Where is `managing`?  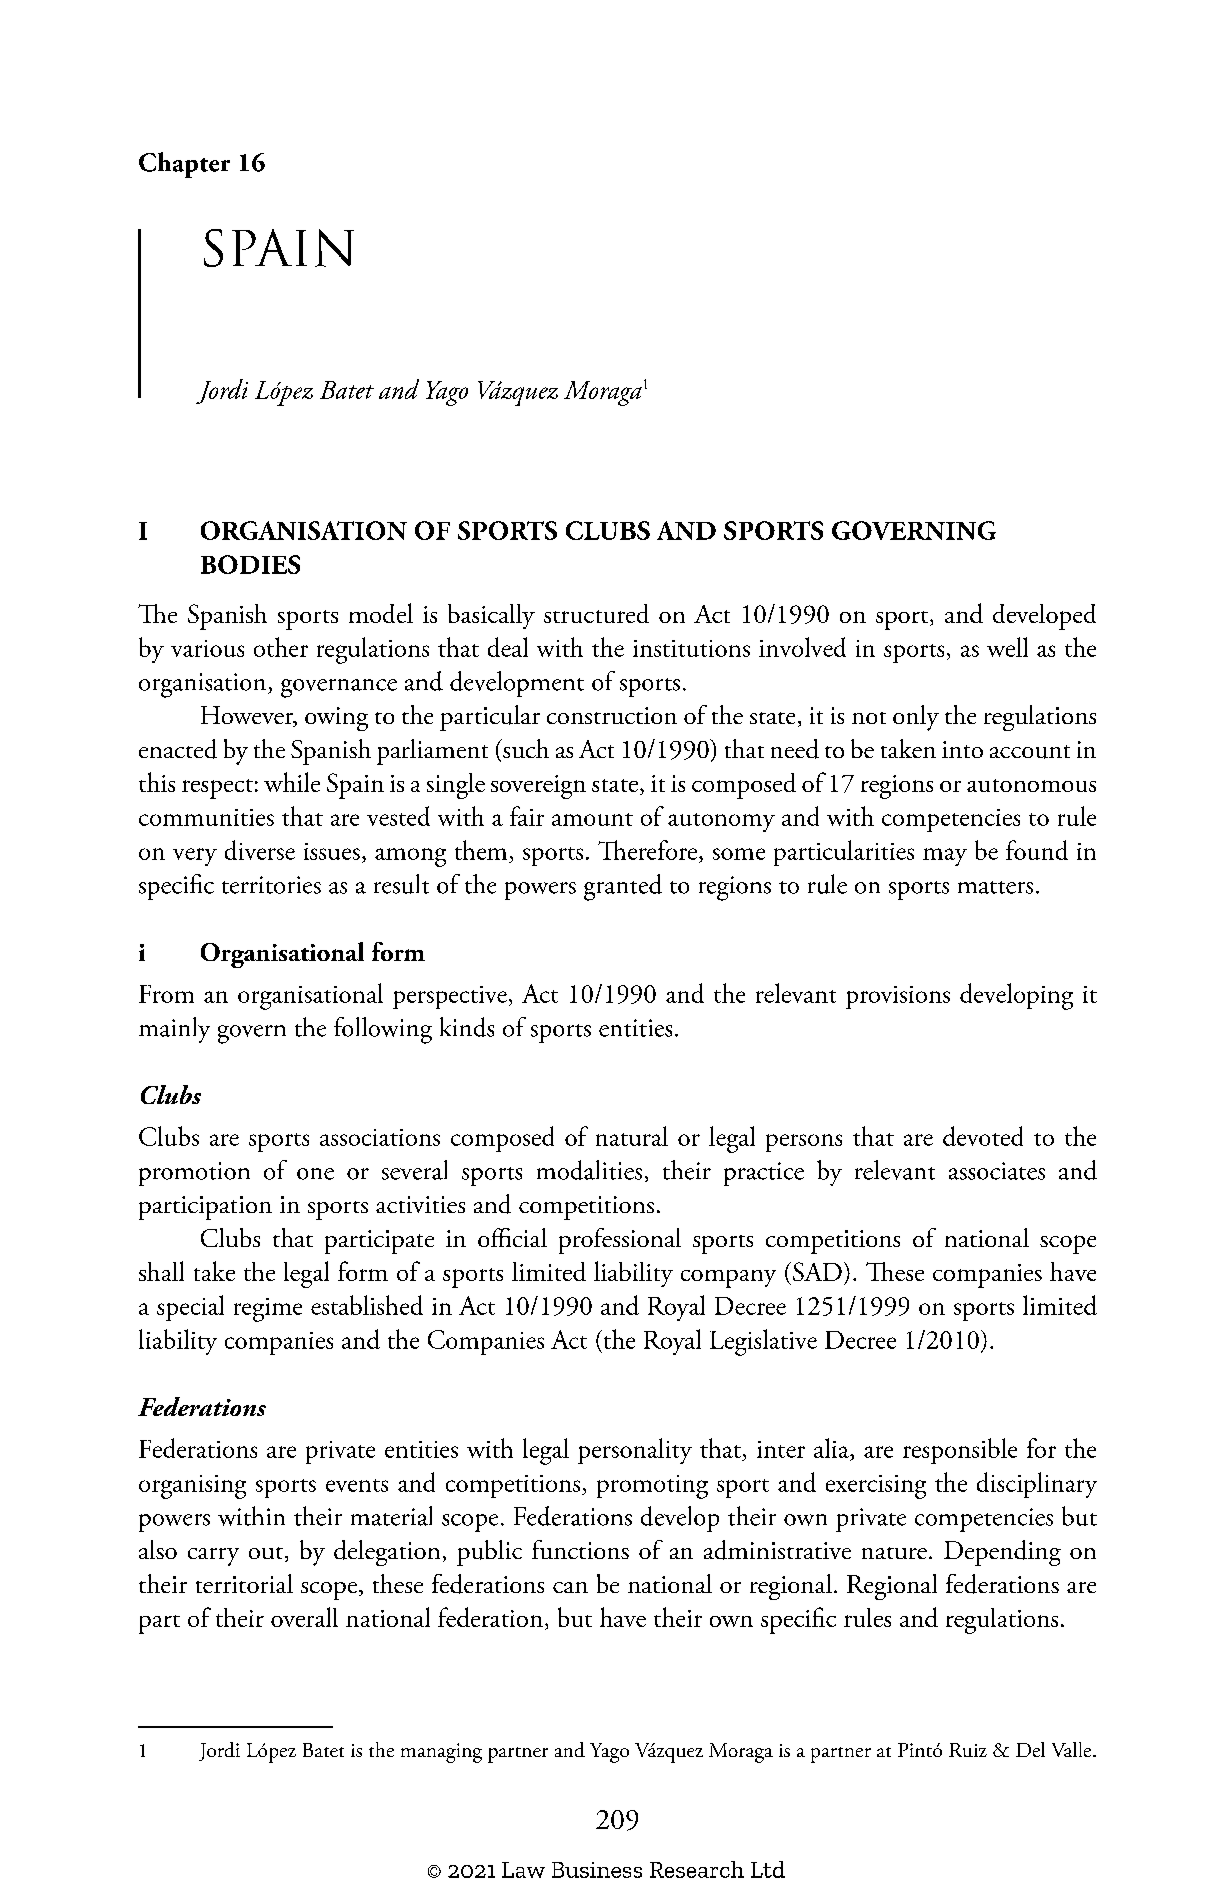
managing is located at coordinates (441, 1753).
